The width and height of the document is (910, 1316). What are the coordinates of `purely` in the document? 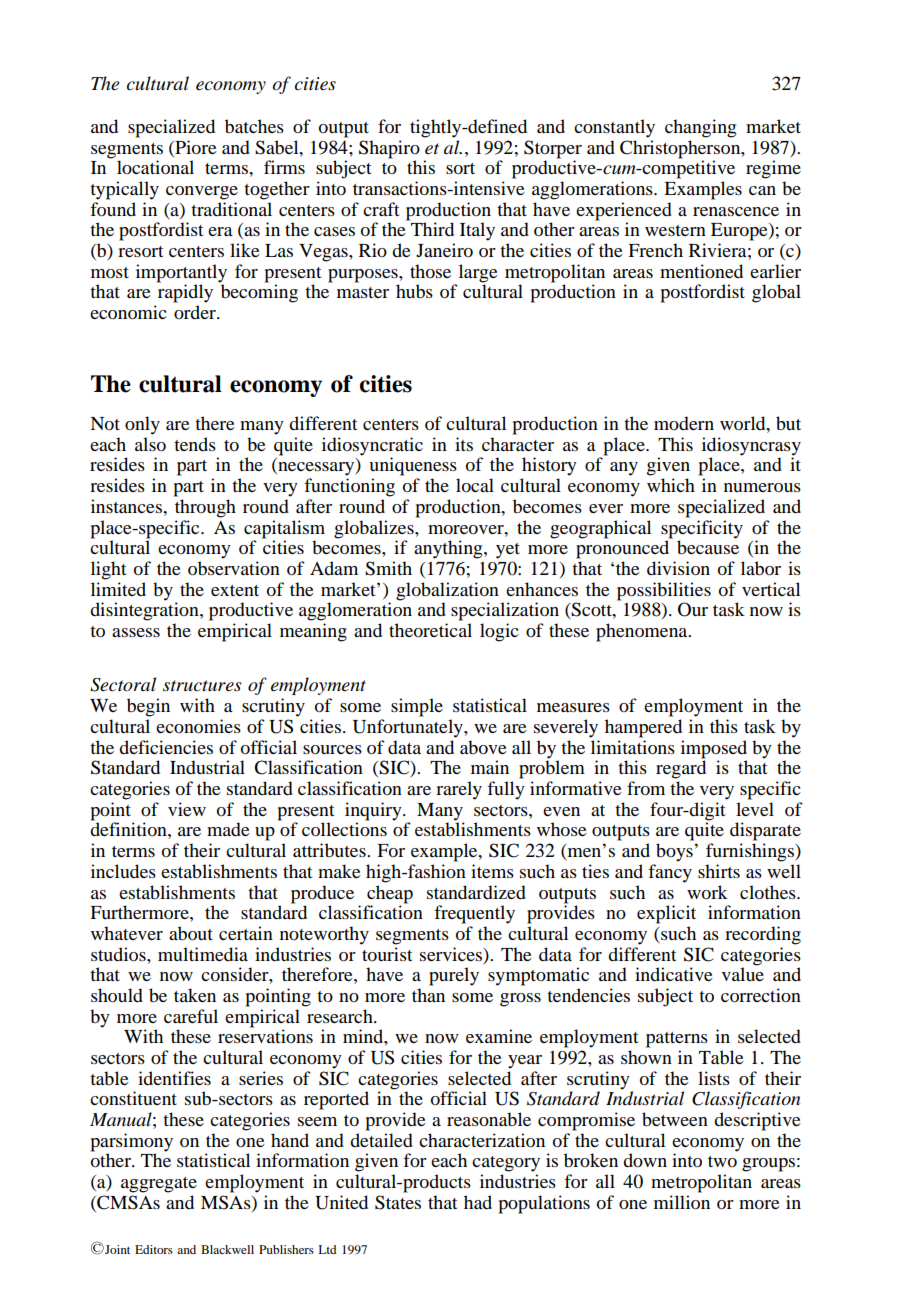 It's located at (454, 976).
